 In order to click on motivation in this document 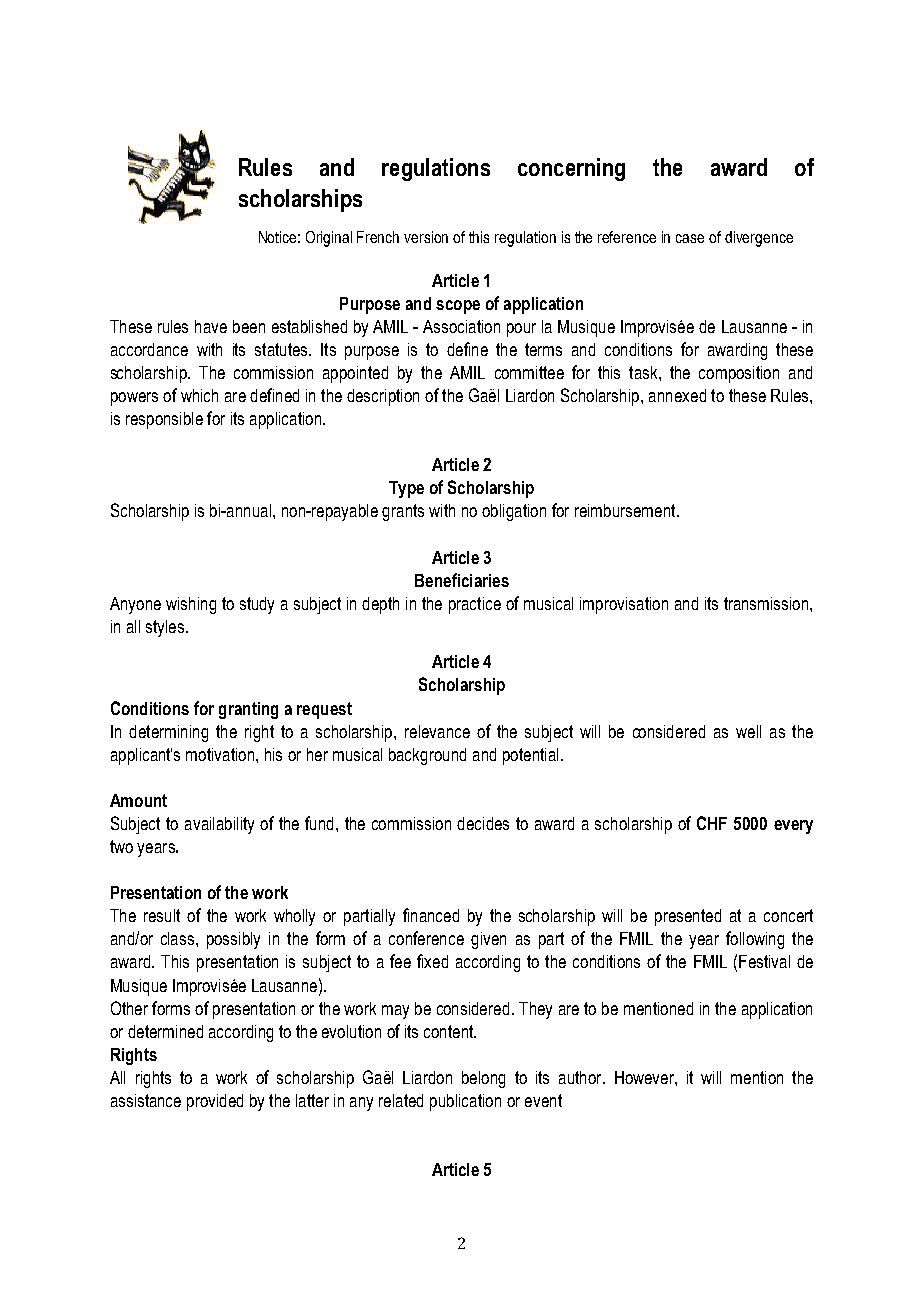, I will do `click(221, 754)`.
